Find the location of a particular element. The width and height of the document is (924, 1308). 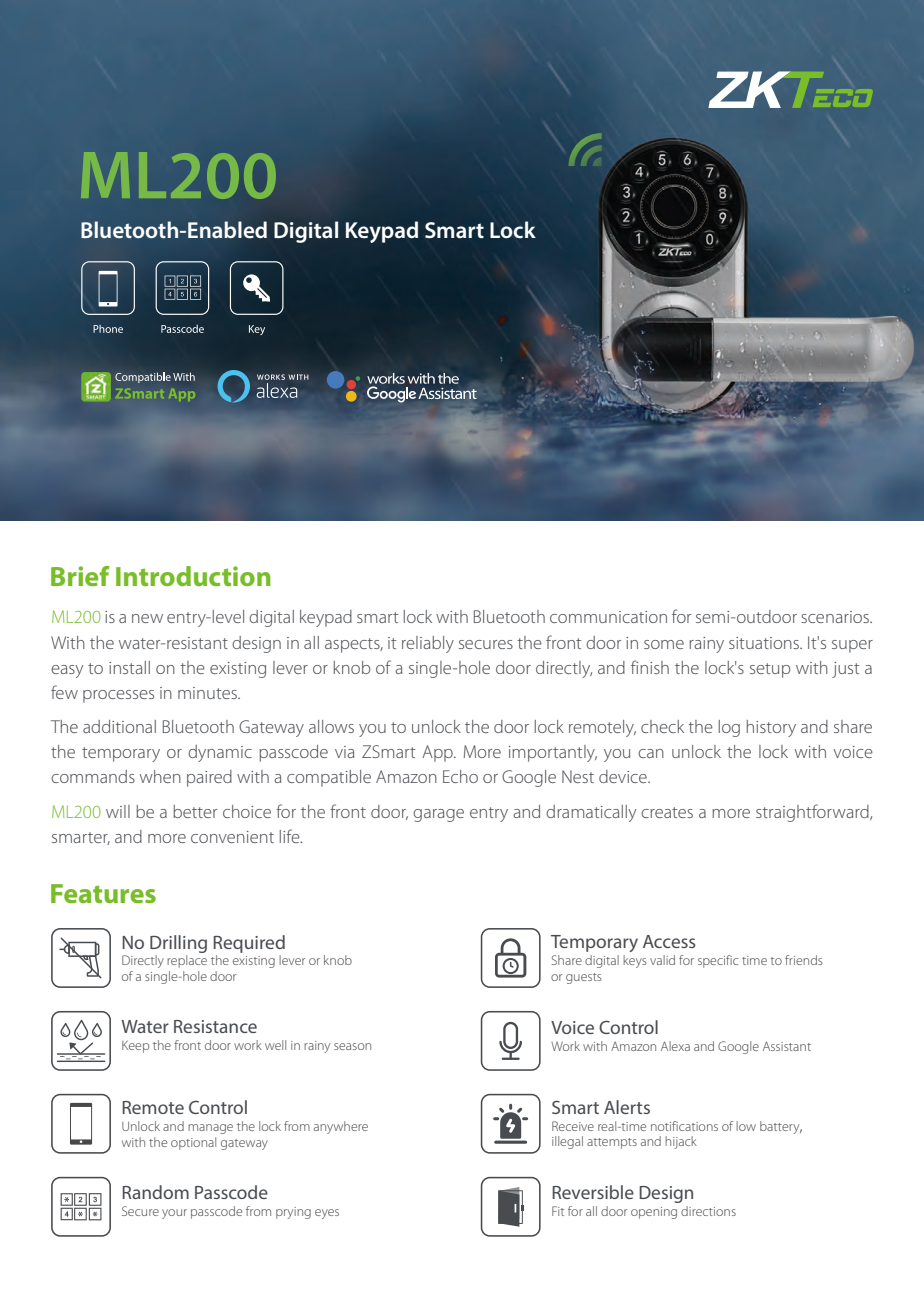

Features is located at coordinates (103, 893).
